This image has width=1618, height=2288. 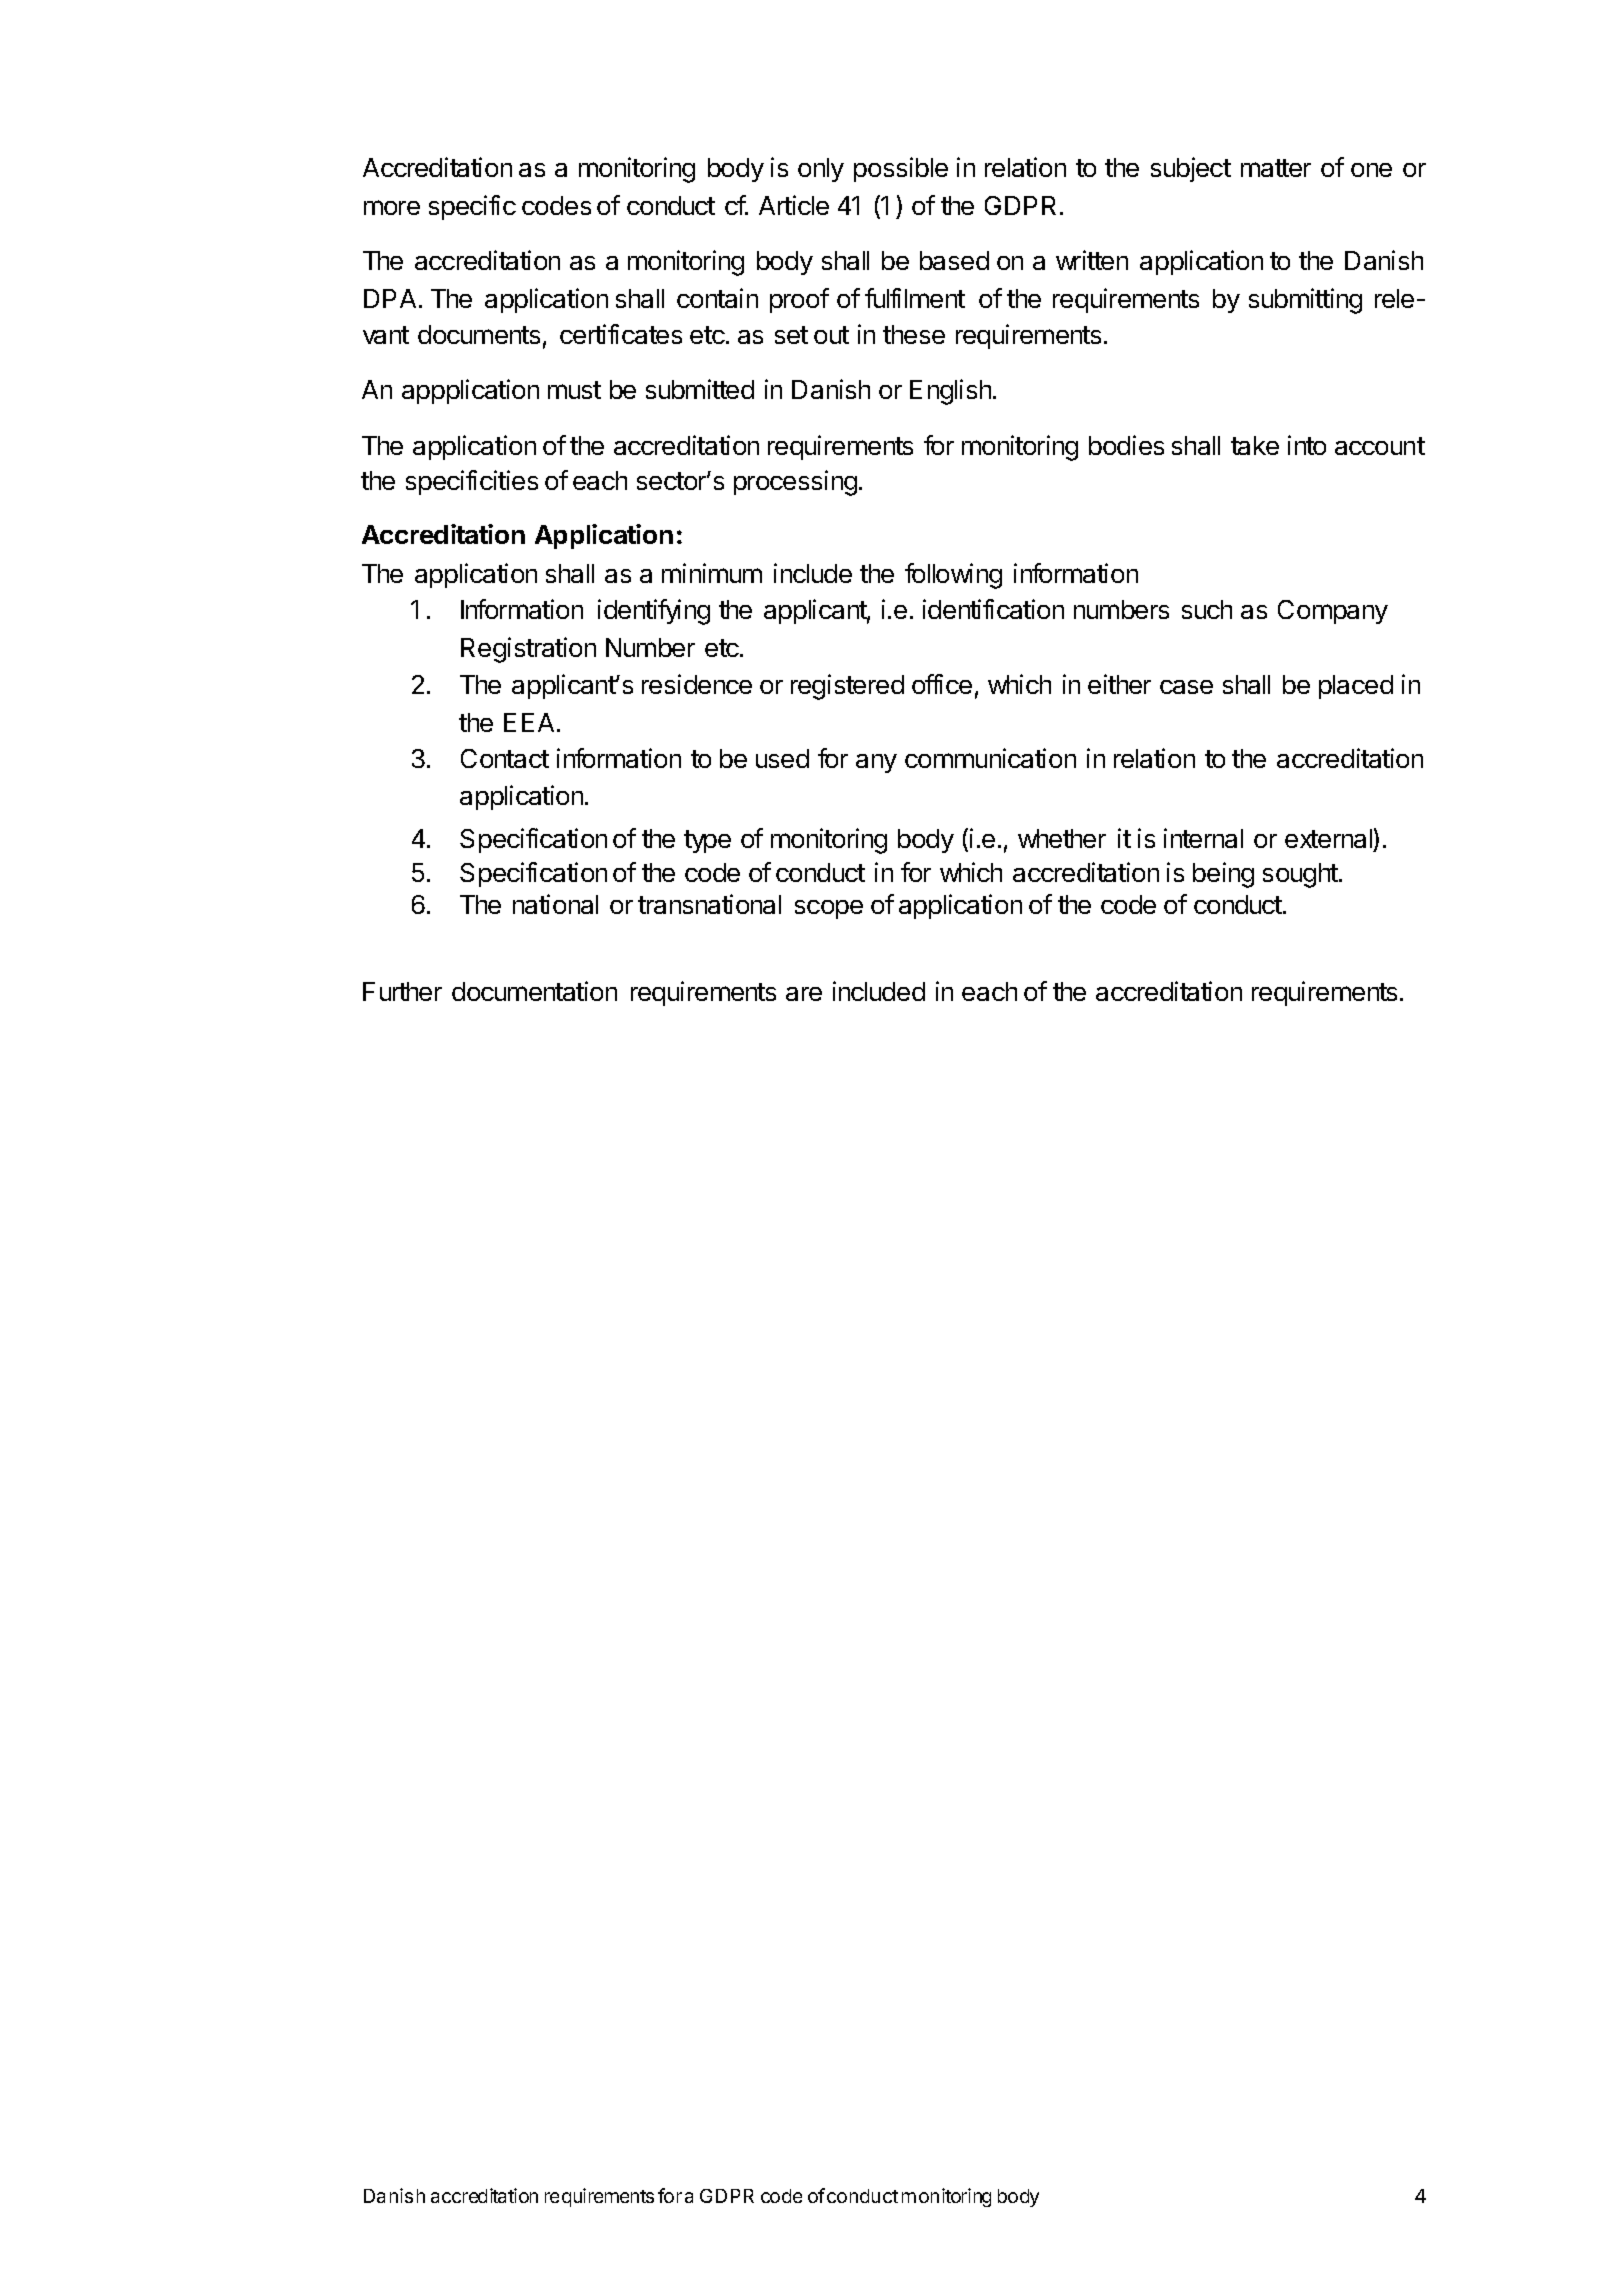 I want to click on take, so click(x=1255, y=445).
